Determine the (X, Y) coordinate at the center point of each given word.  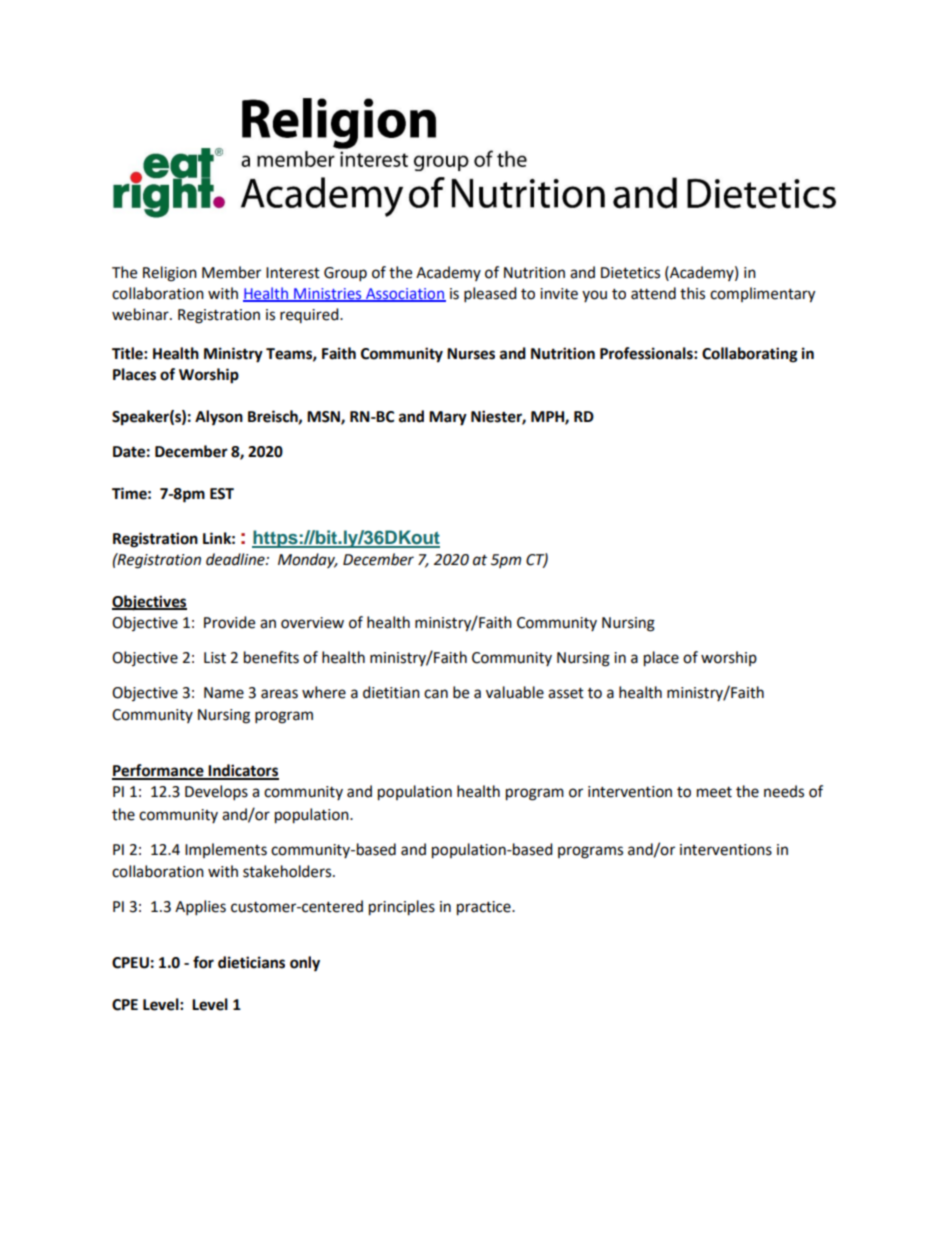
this (692, 293)
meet (714, 792)
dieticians (251, 962)
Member (231, 272)
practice (485, 908)
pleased (490, 295)
